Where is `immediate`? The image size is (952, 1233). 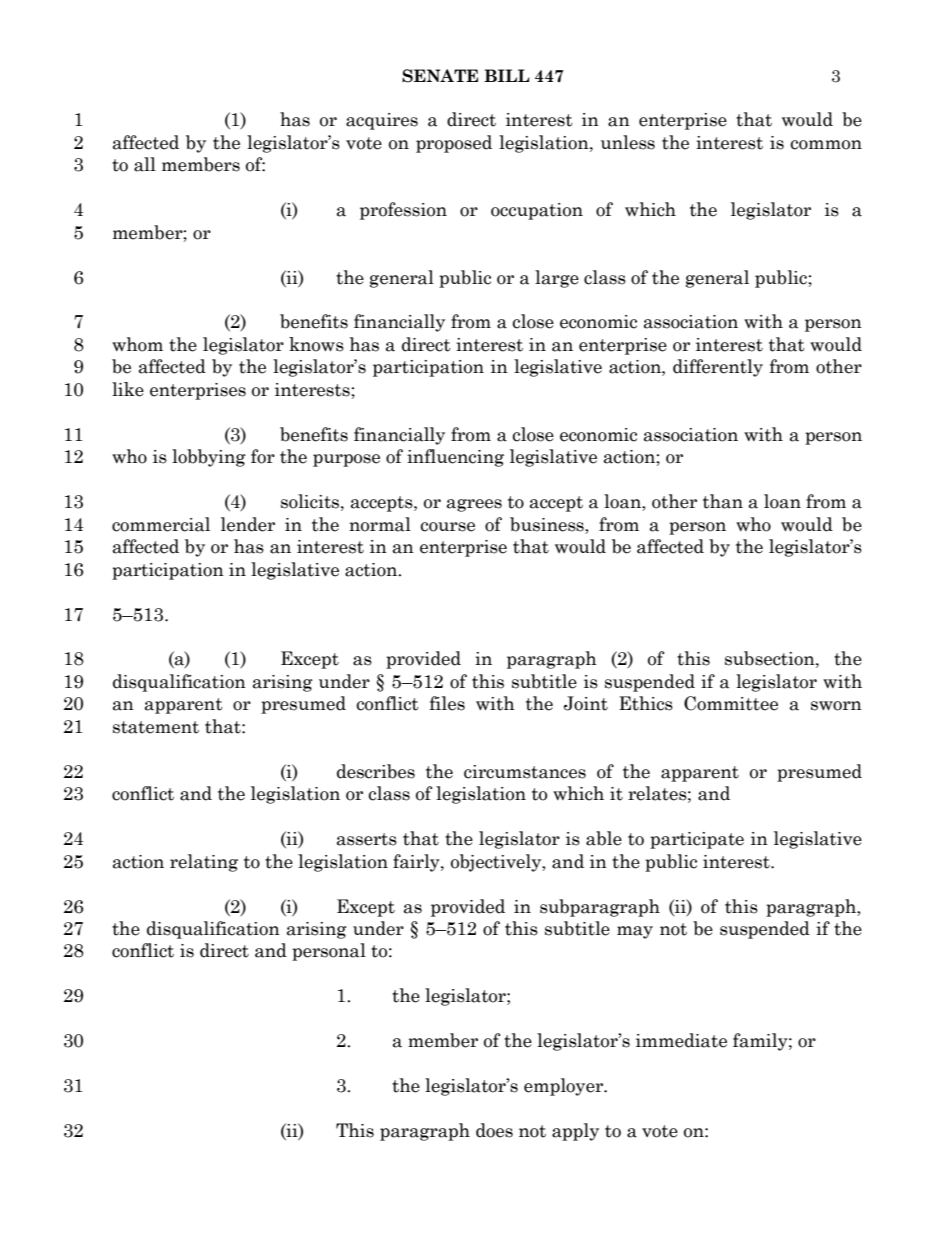
immediate is located at coordinates (681, 1040).
